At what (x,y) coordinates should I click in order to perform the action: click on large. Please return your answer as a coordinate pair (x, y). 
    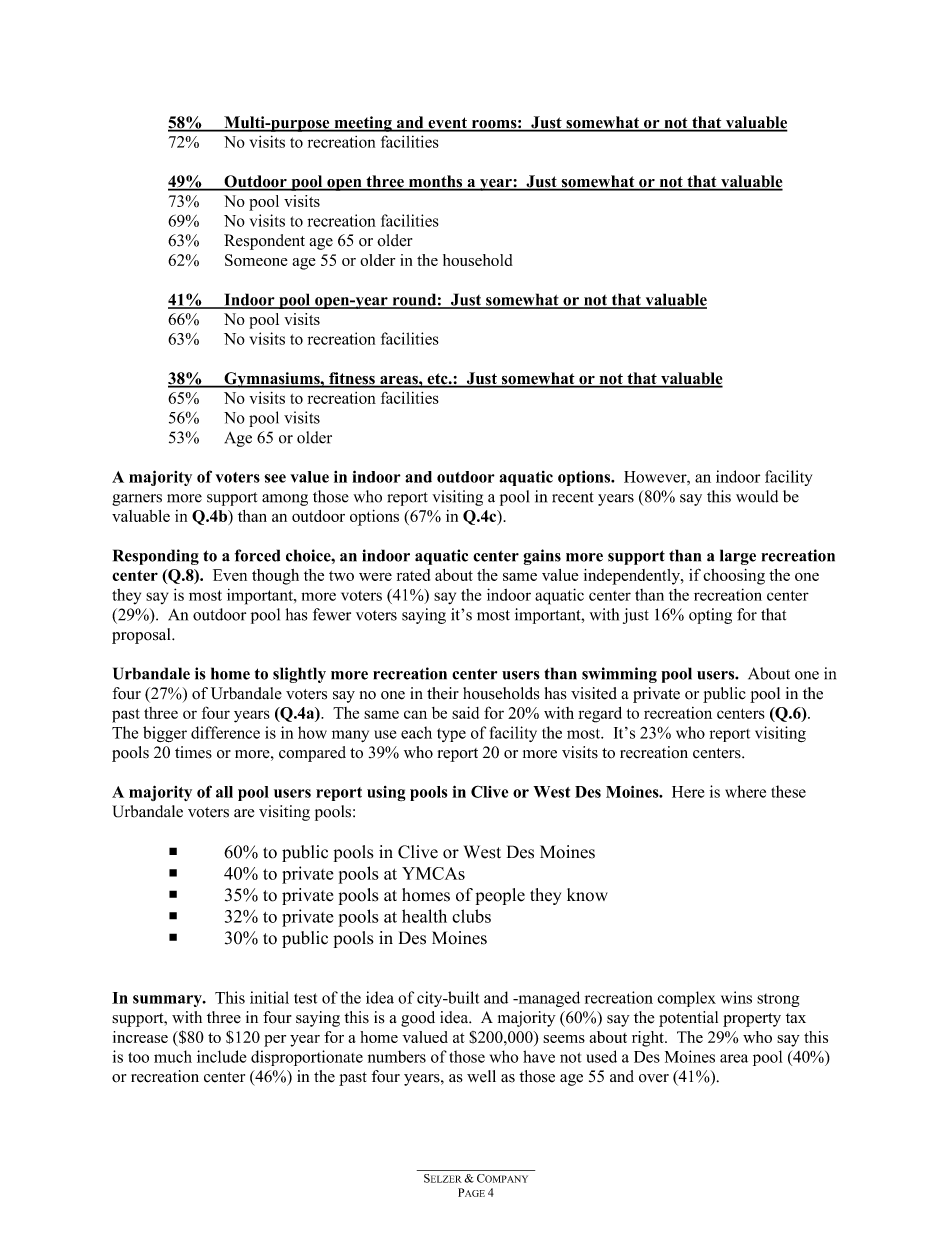
    Looking at the image, I should click on (738, 557).
